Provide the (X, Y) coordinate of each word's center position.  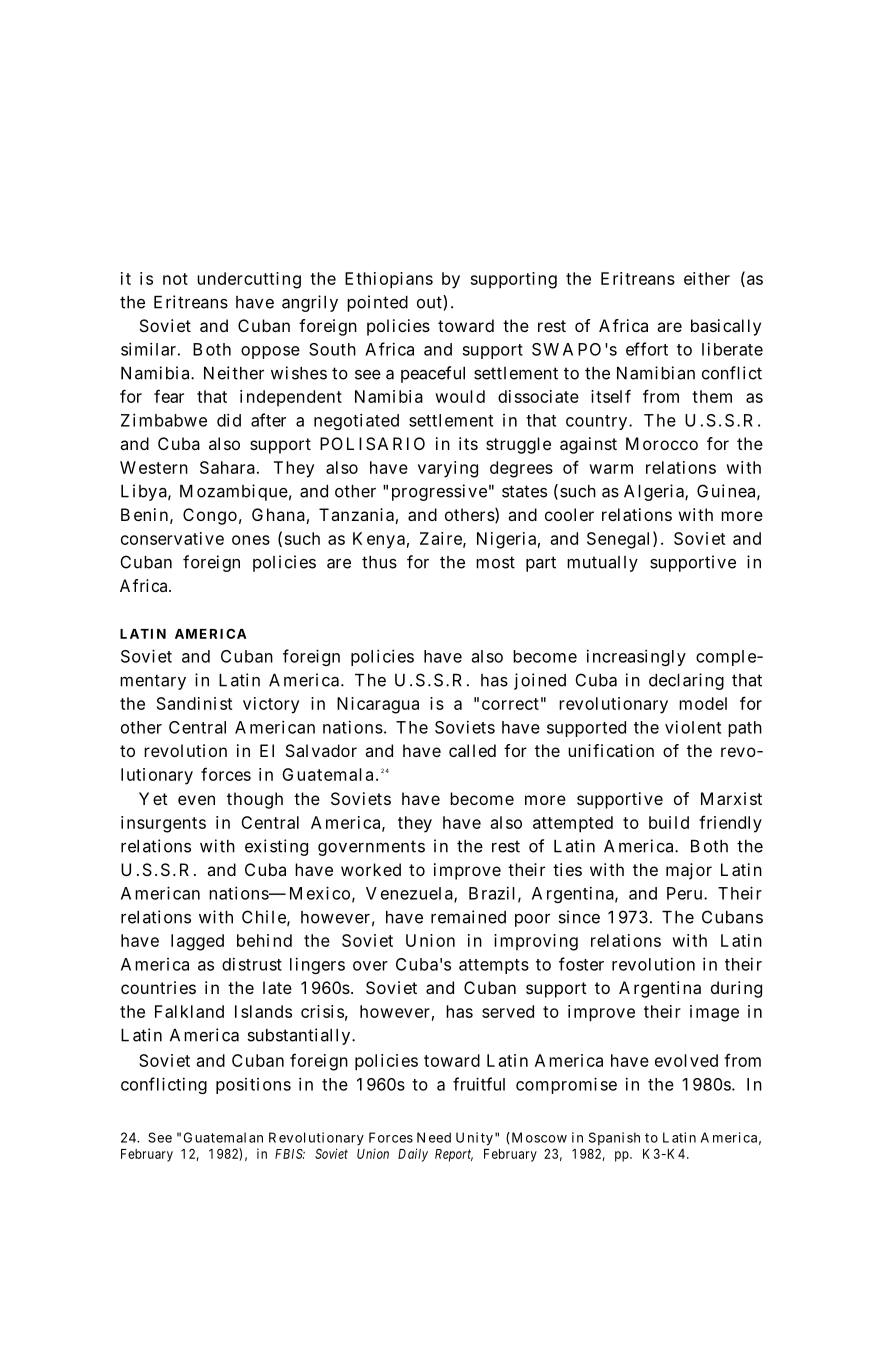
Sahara (227, 467)
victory (271, 705)
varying (448, 469)
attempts (494, 966)
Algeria (655, 492)
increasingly (636, 657)
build (669, 822)
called (472, 750)
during (736, 989)
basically (726, 327)
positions (253, 1086)
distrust (252, 964)
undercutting (249, 280)
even (196, 800)
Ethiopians (389, 280)
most (495, 562)
